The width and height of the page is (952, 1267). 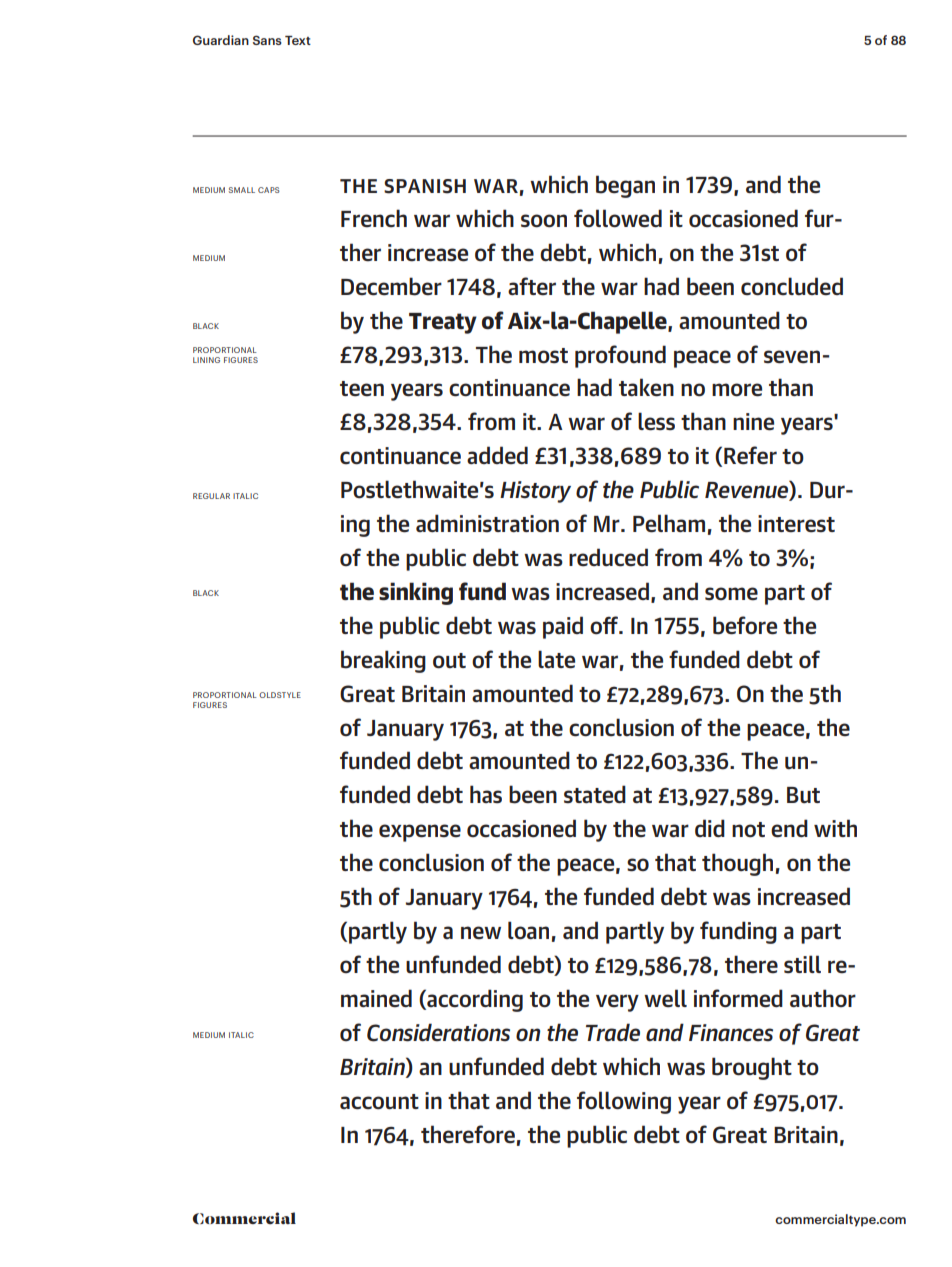 What do you see at coordinates (211, 496) in the page?
I see `REGULAR` at bounding box center [211, 496].
